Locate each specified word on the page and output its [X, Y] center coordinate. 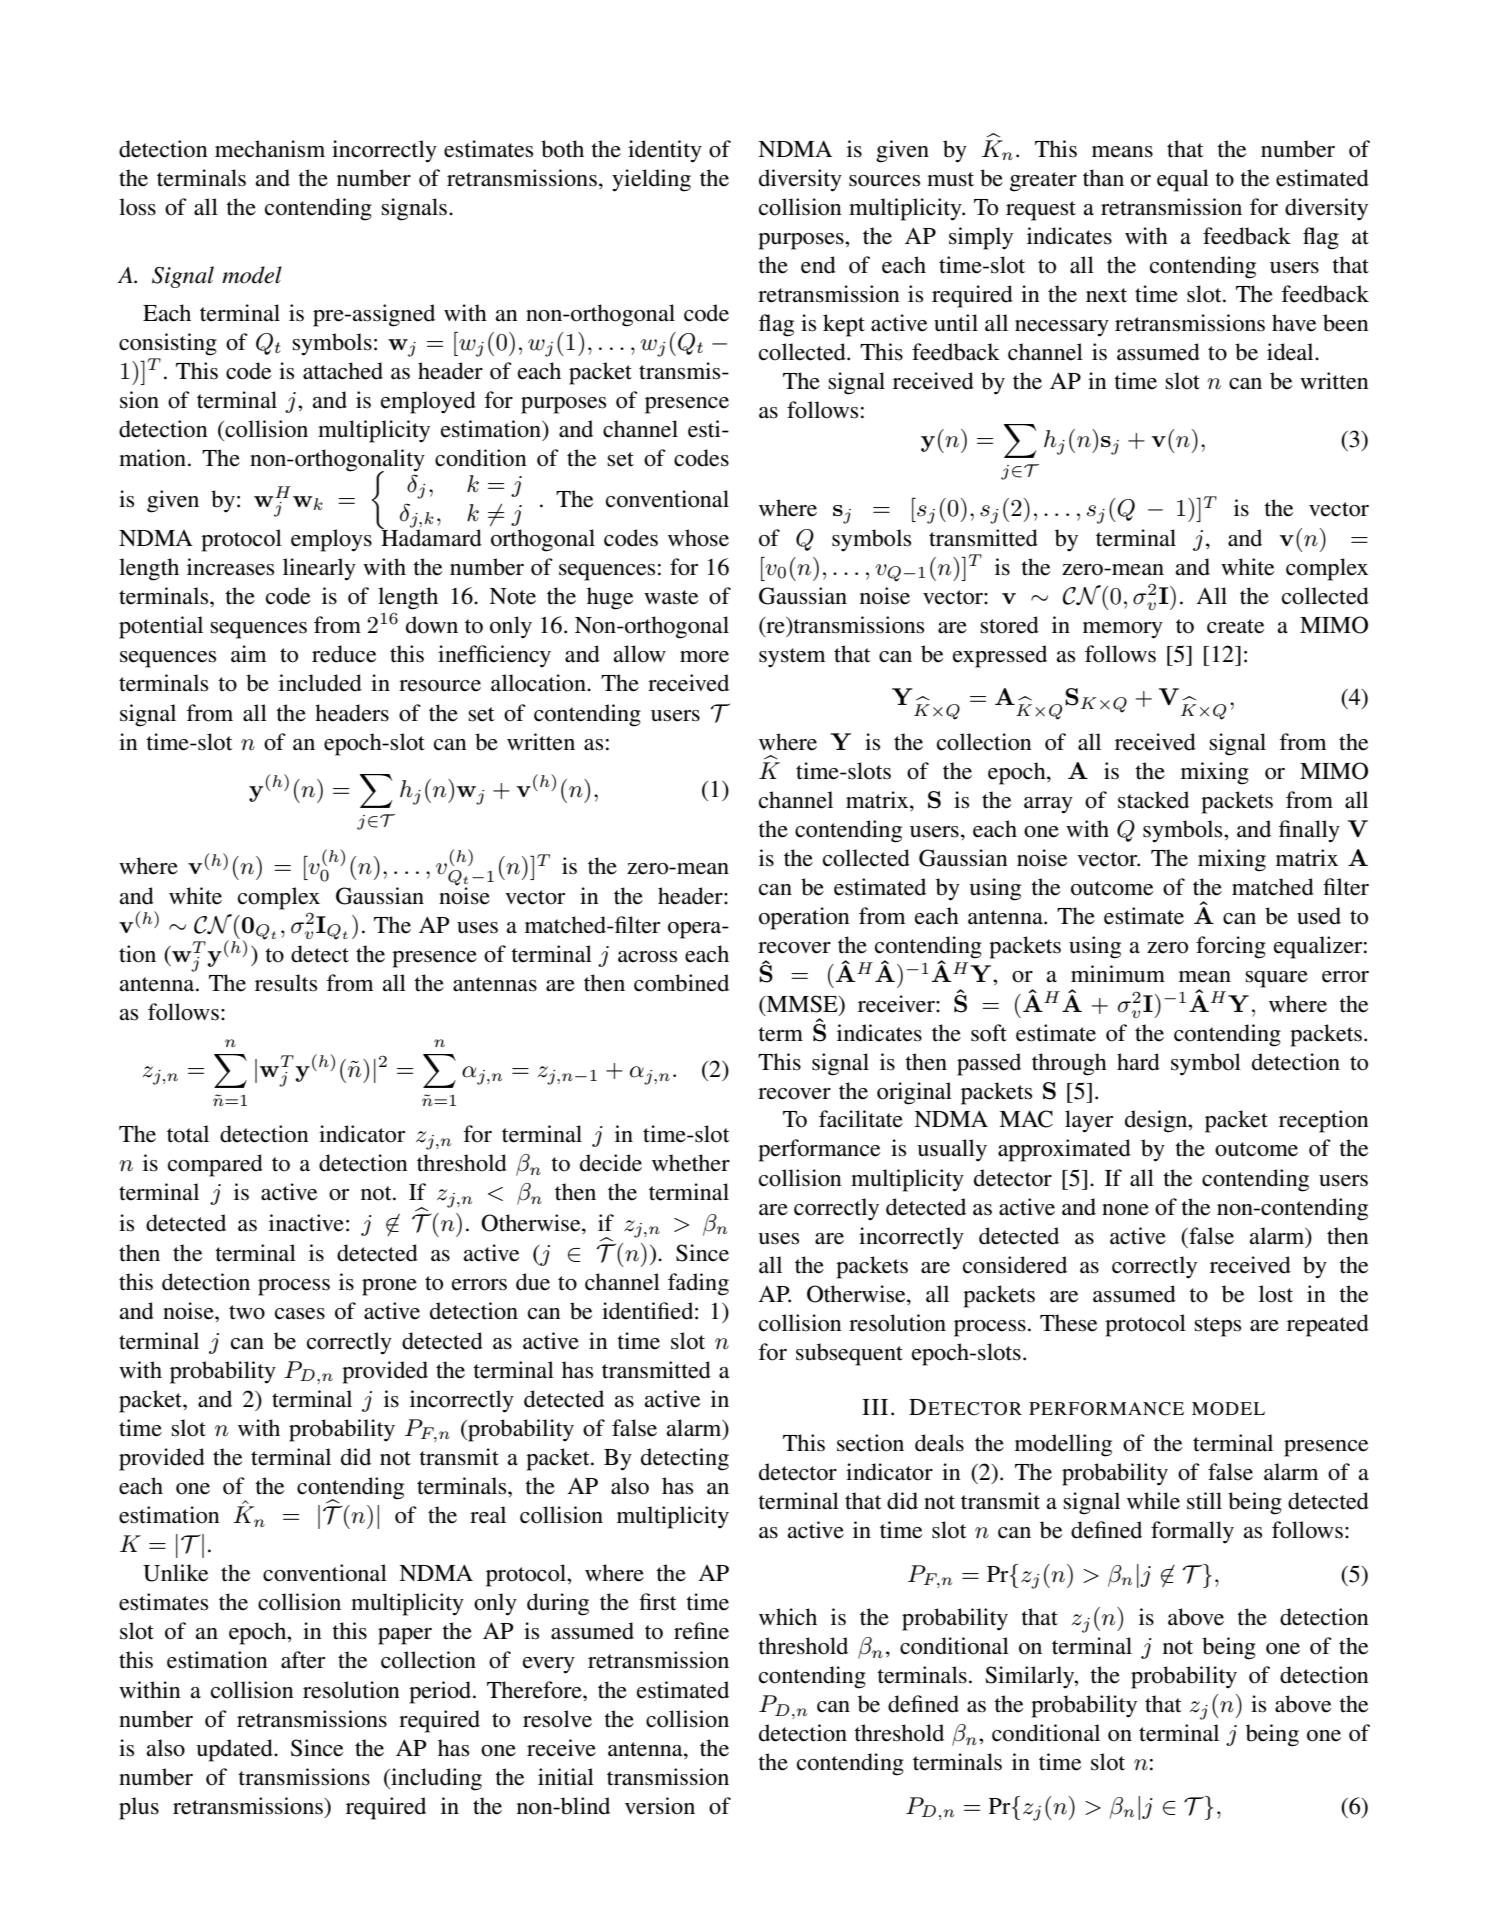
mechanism [270, 149]
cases [300, 1314]
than [1103, 178]
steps [1218, 1327]
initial [566, 1777]
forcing [1231, 947]
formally [1192, 1532]
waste [671, 597]
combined [681, 983]
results [286, 983]
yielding [651, 180]
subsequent [849, 1354]
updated [235, 1750]
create [1235, 626]
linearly [319, 569]
